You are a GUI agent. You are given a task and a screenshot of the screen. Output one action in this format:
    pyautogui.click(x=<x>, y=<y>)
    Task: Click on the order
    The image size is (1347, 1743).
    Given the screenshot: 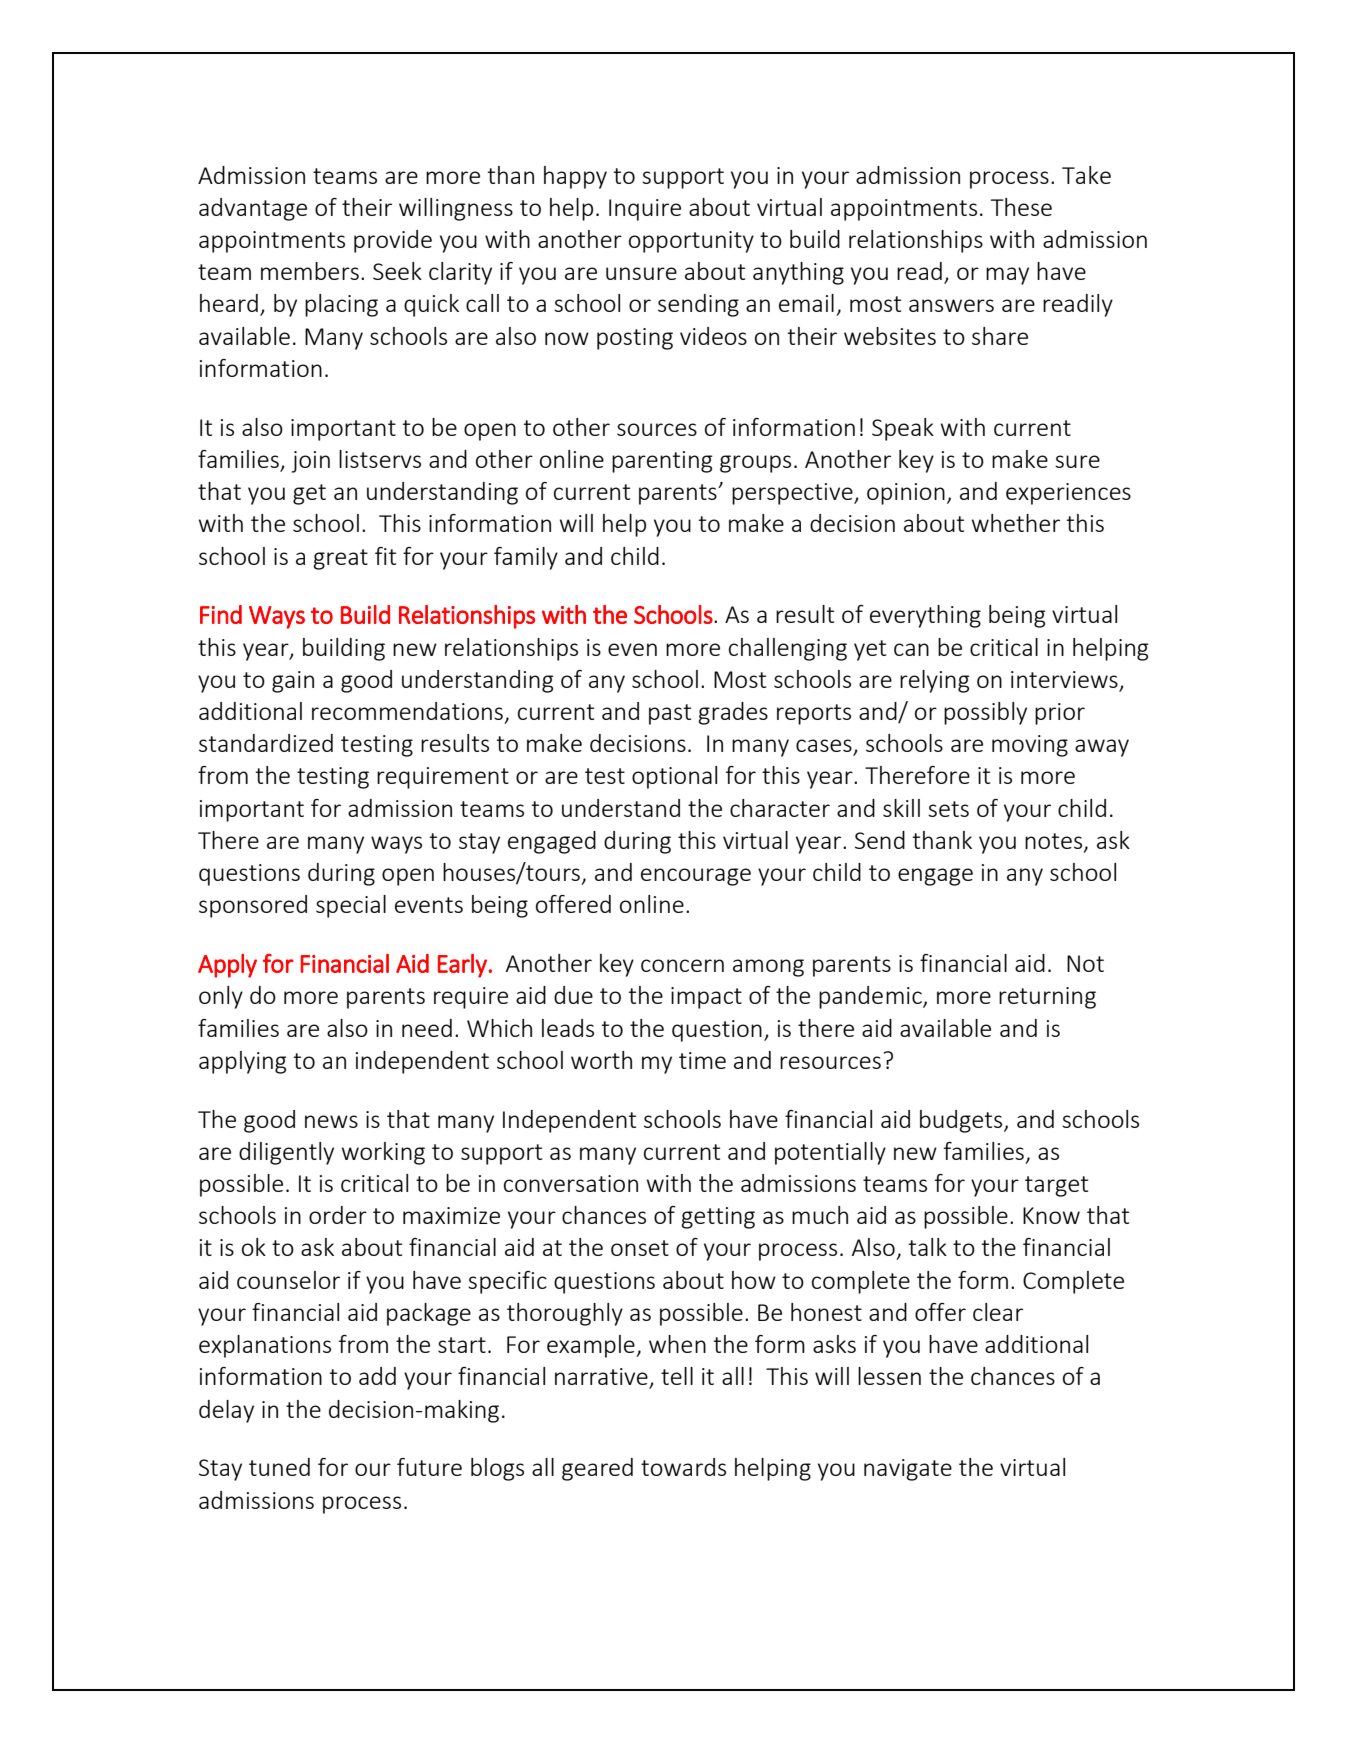 What is the action you would take?
    pyautogui.click(x=338, y=1215)
